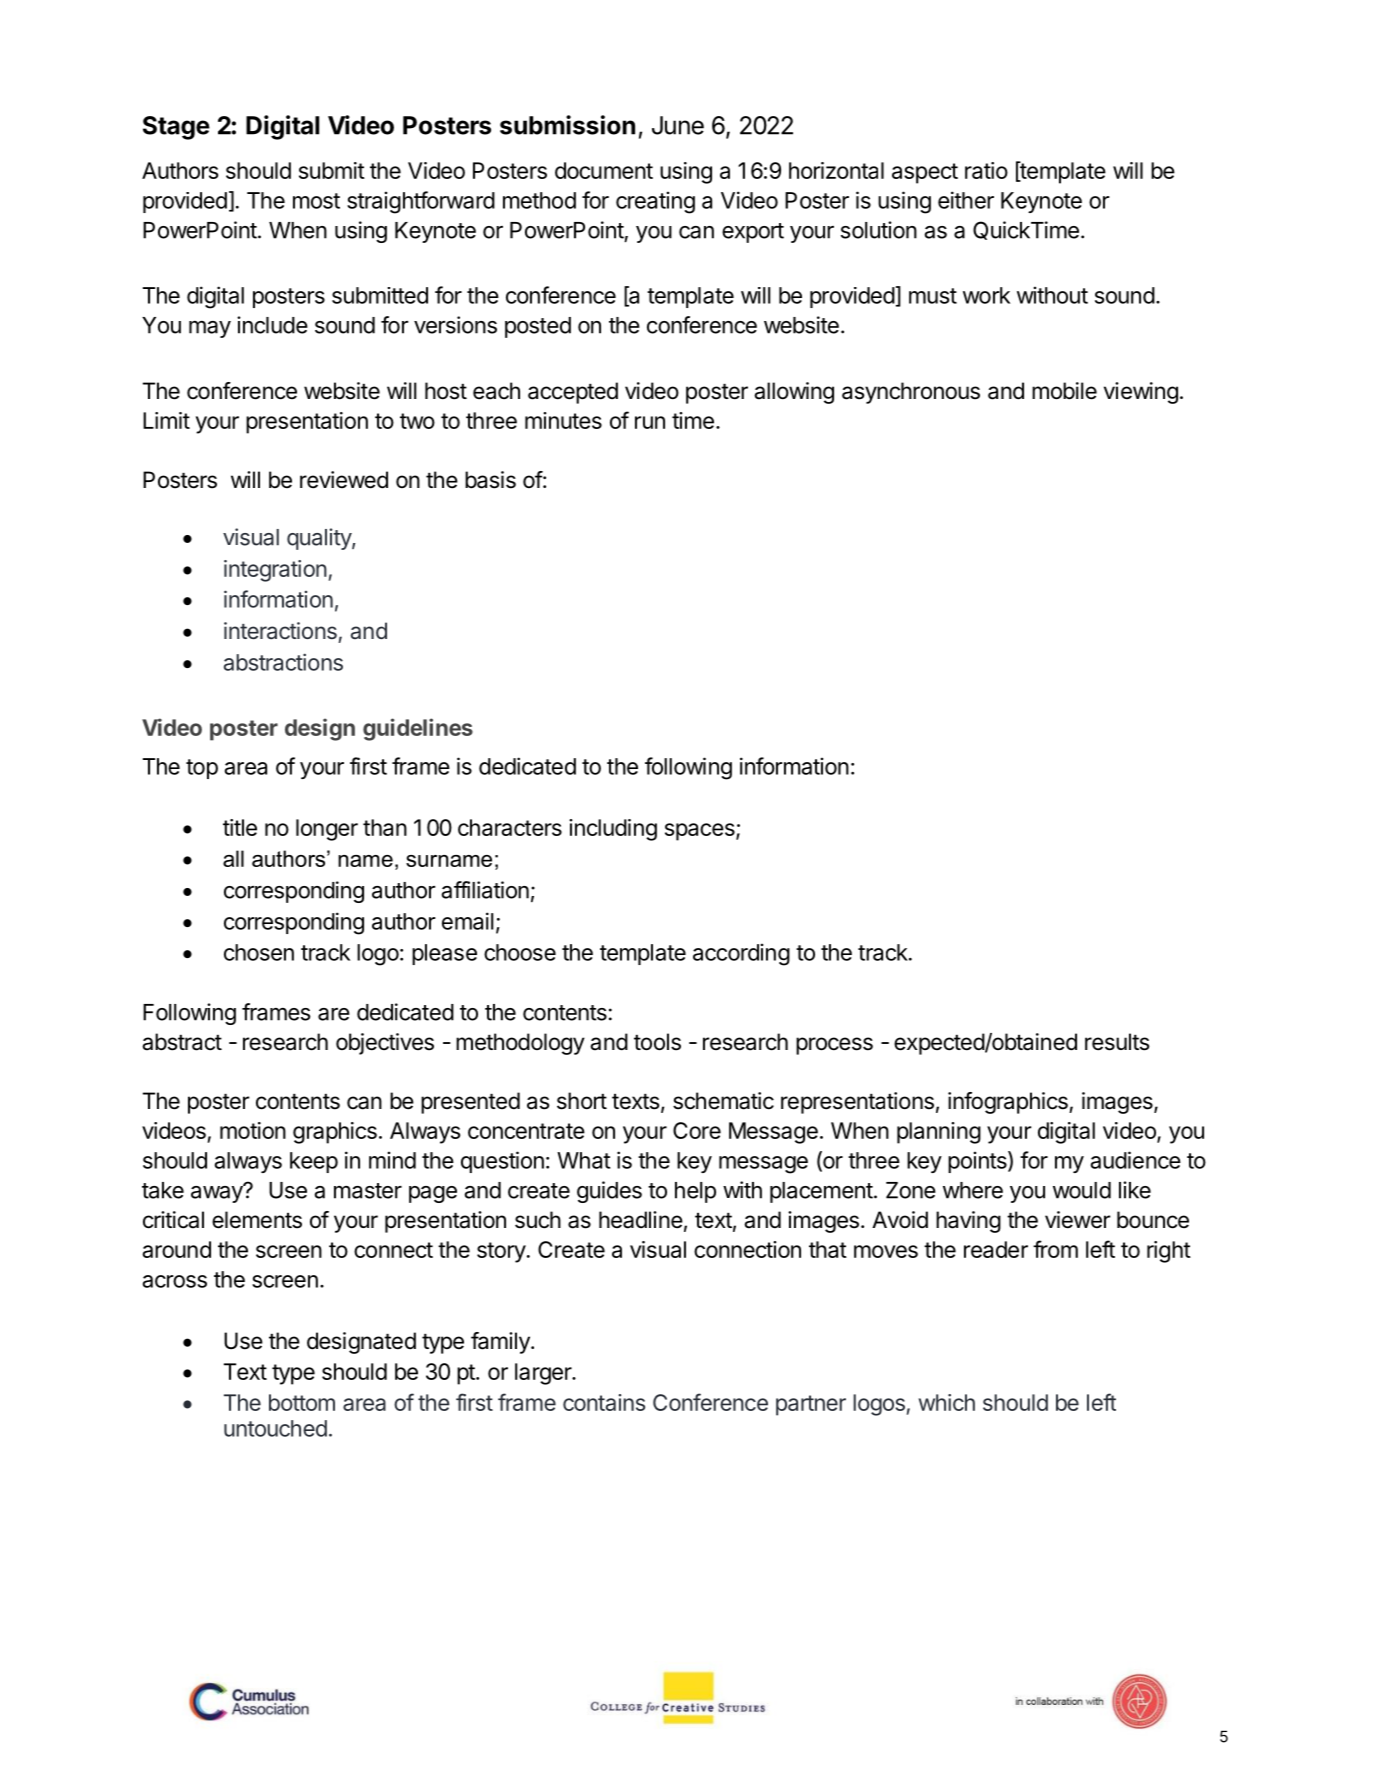 This screenshot has width=1376, height=1780. I want to click on schematic, so click(723, 1101).
